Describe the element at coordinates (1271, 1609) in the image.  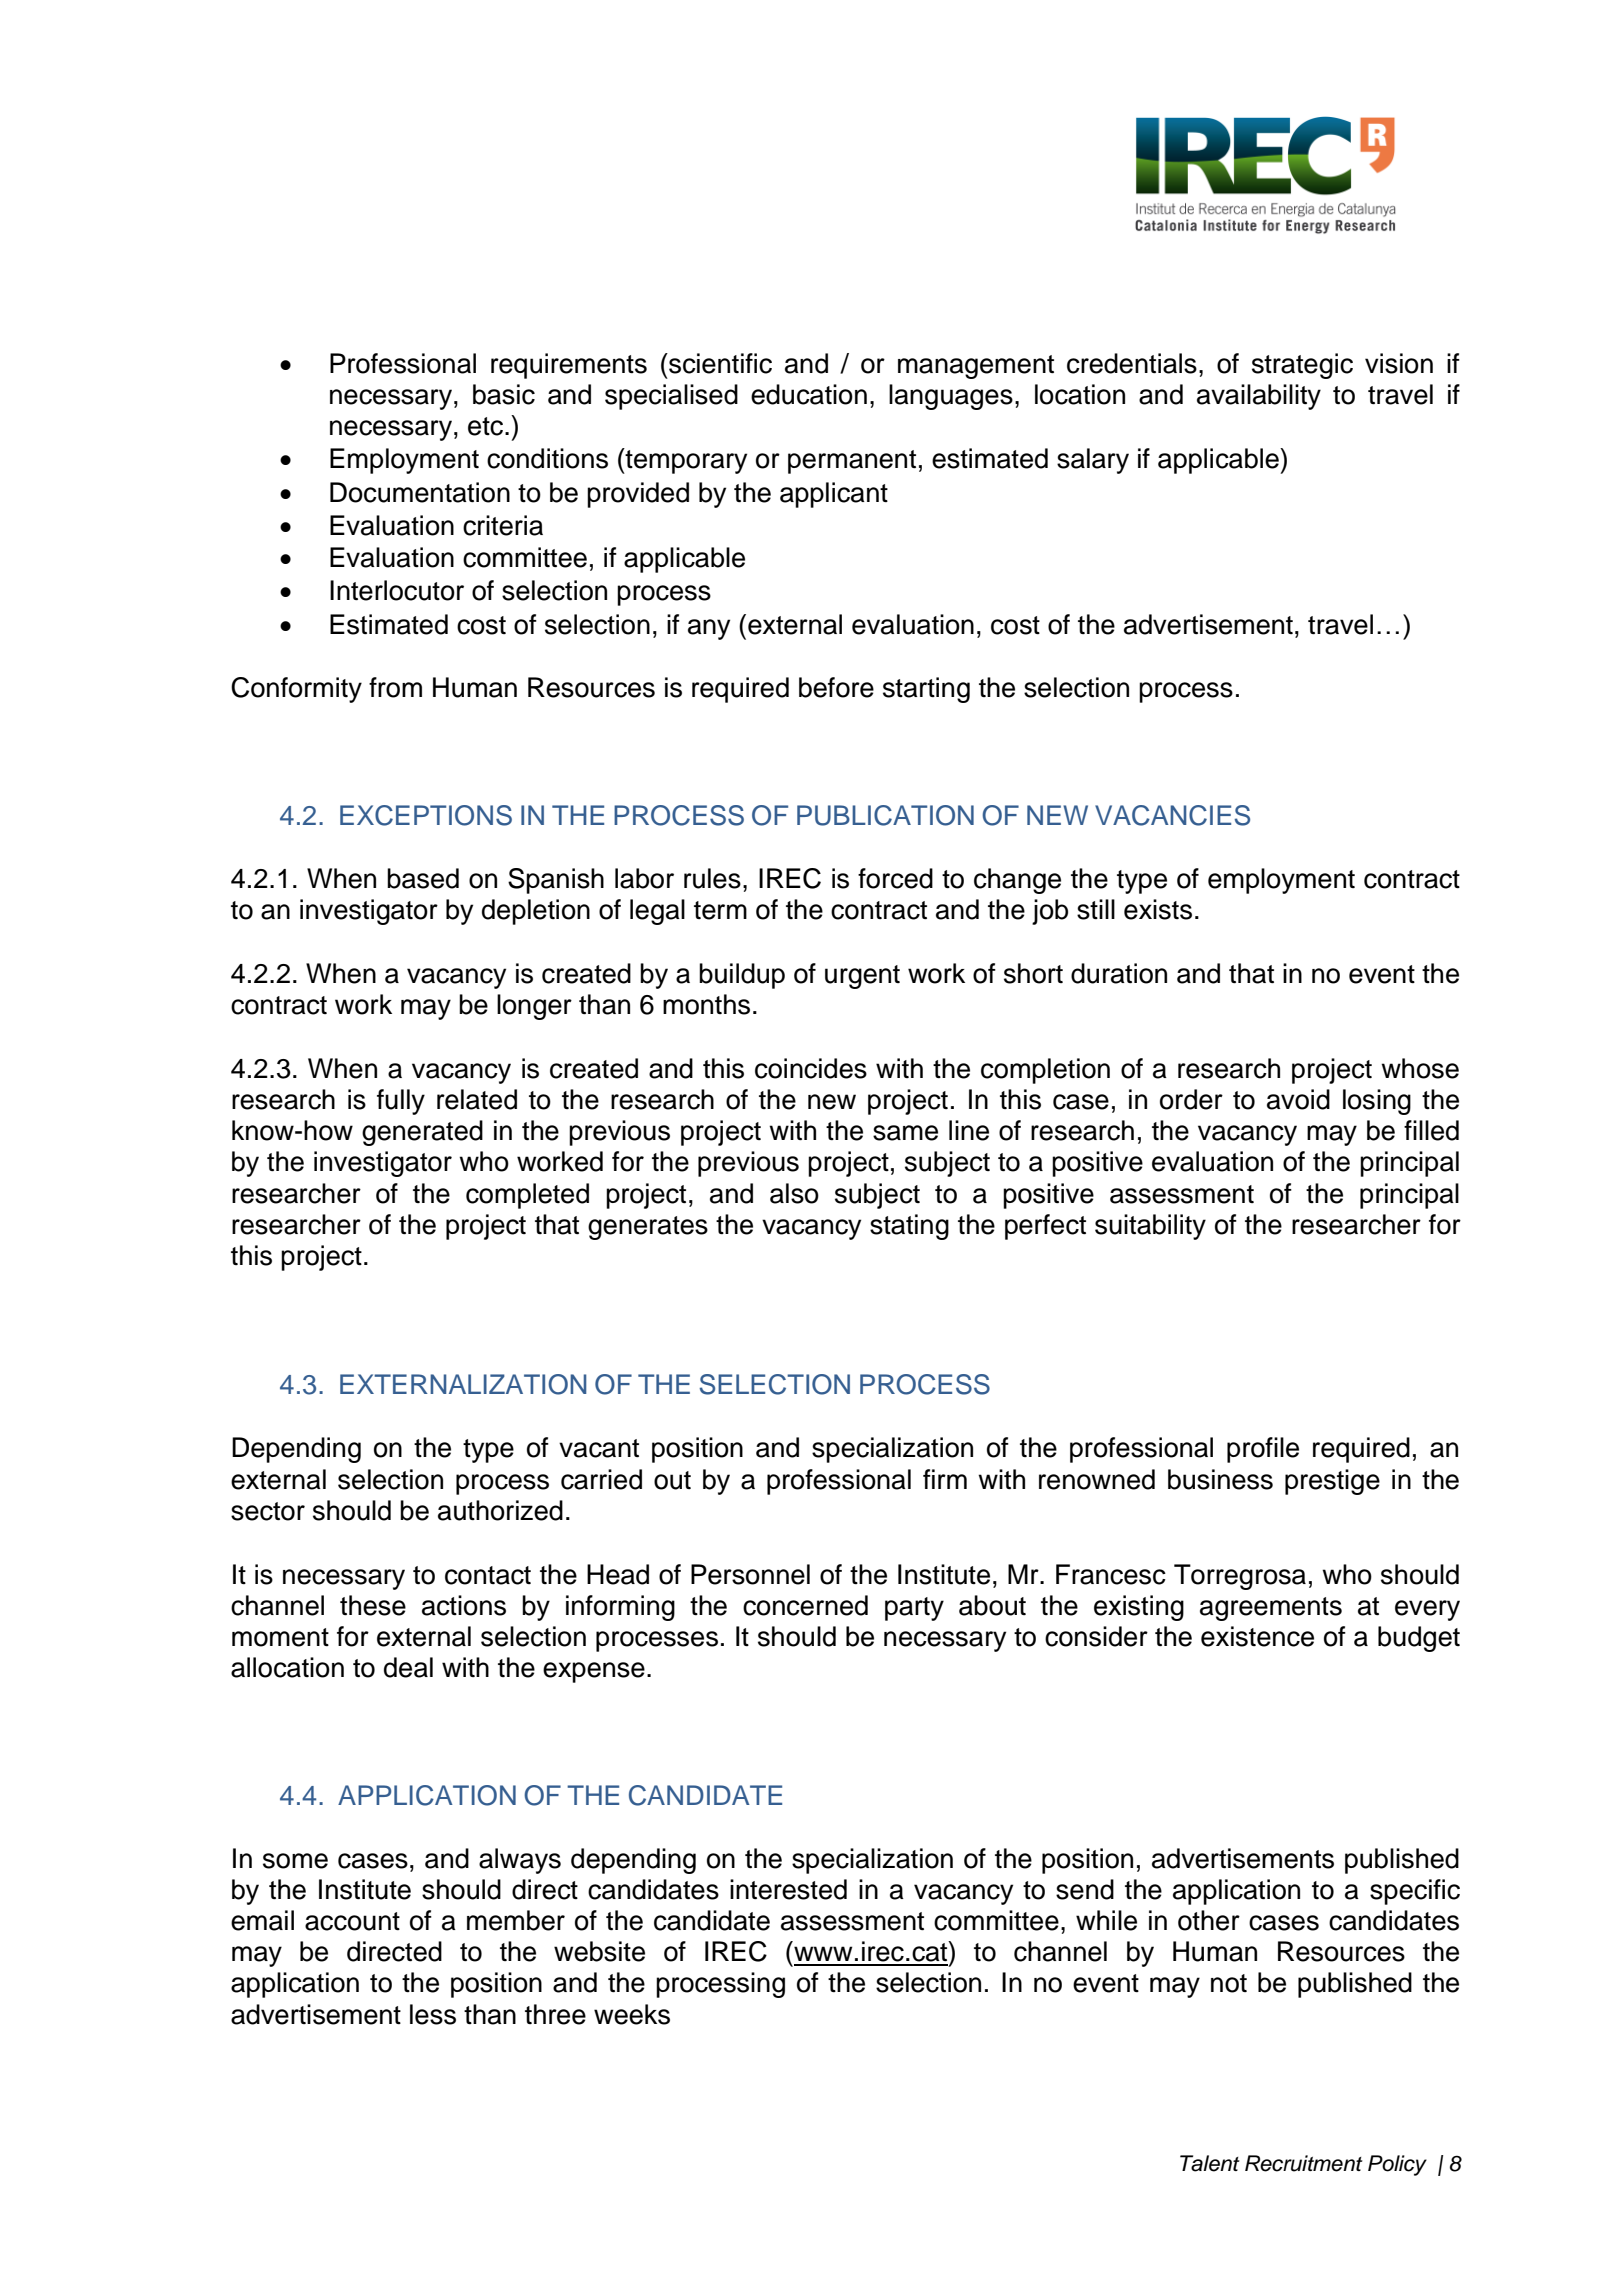
I see `agreements` at that location.
